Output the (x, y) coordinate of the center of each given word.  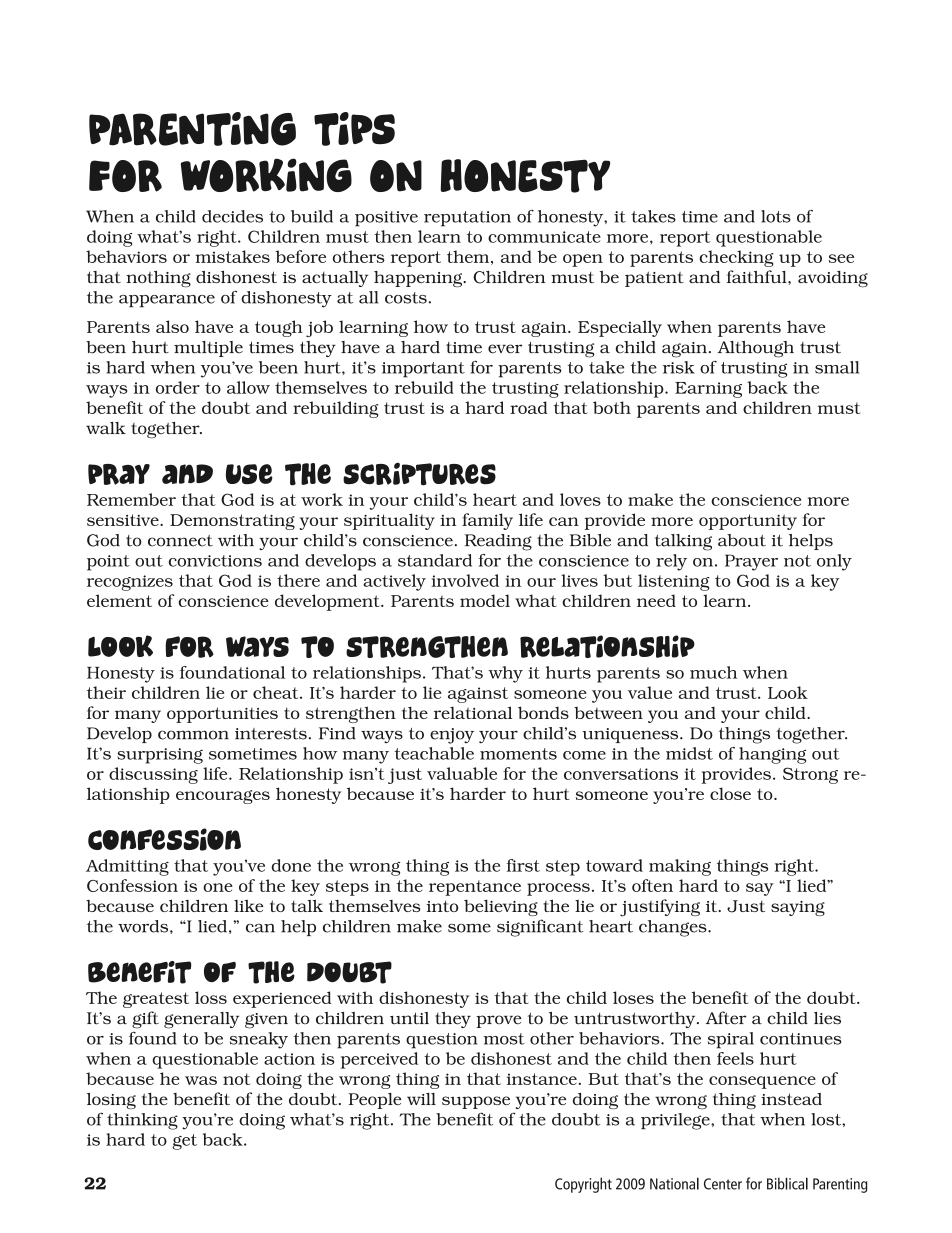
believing (501, 907)
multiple (208, 349)
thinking (142, 1121)
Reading (498, 542)
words (144, 926)
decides (232, 216)
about (742, 540)
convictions (215, 561)
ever (505, 349)
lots (776, 216)
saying (798, 908)
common (193, 735)
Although (755, 349)
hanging (772, 755)
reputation (467, 219)
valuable (462, 773)
